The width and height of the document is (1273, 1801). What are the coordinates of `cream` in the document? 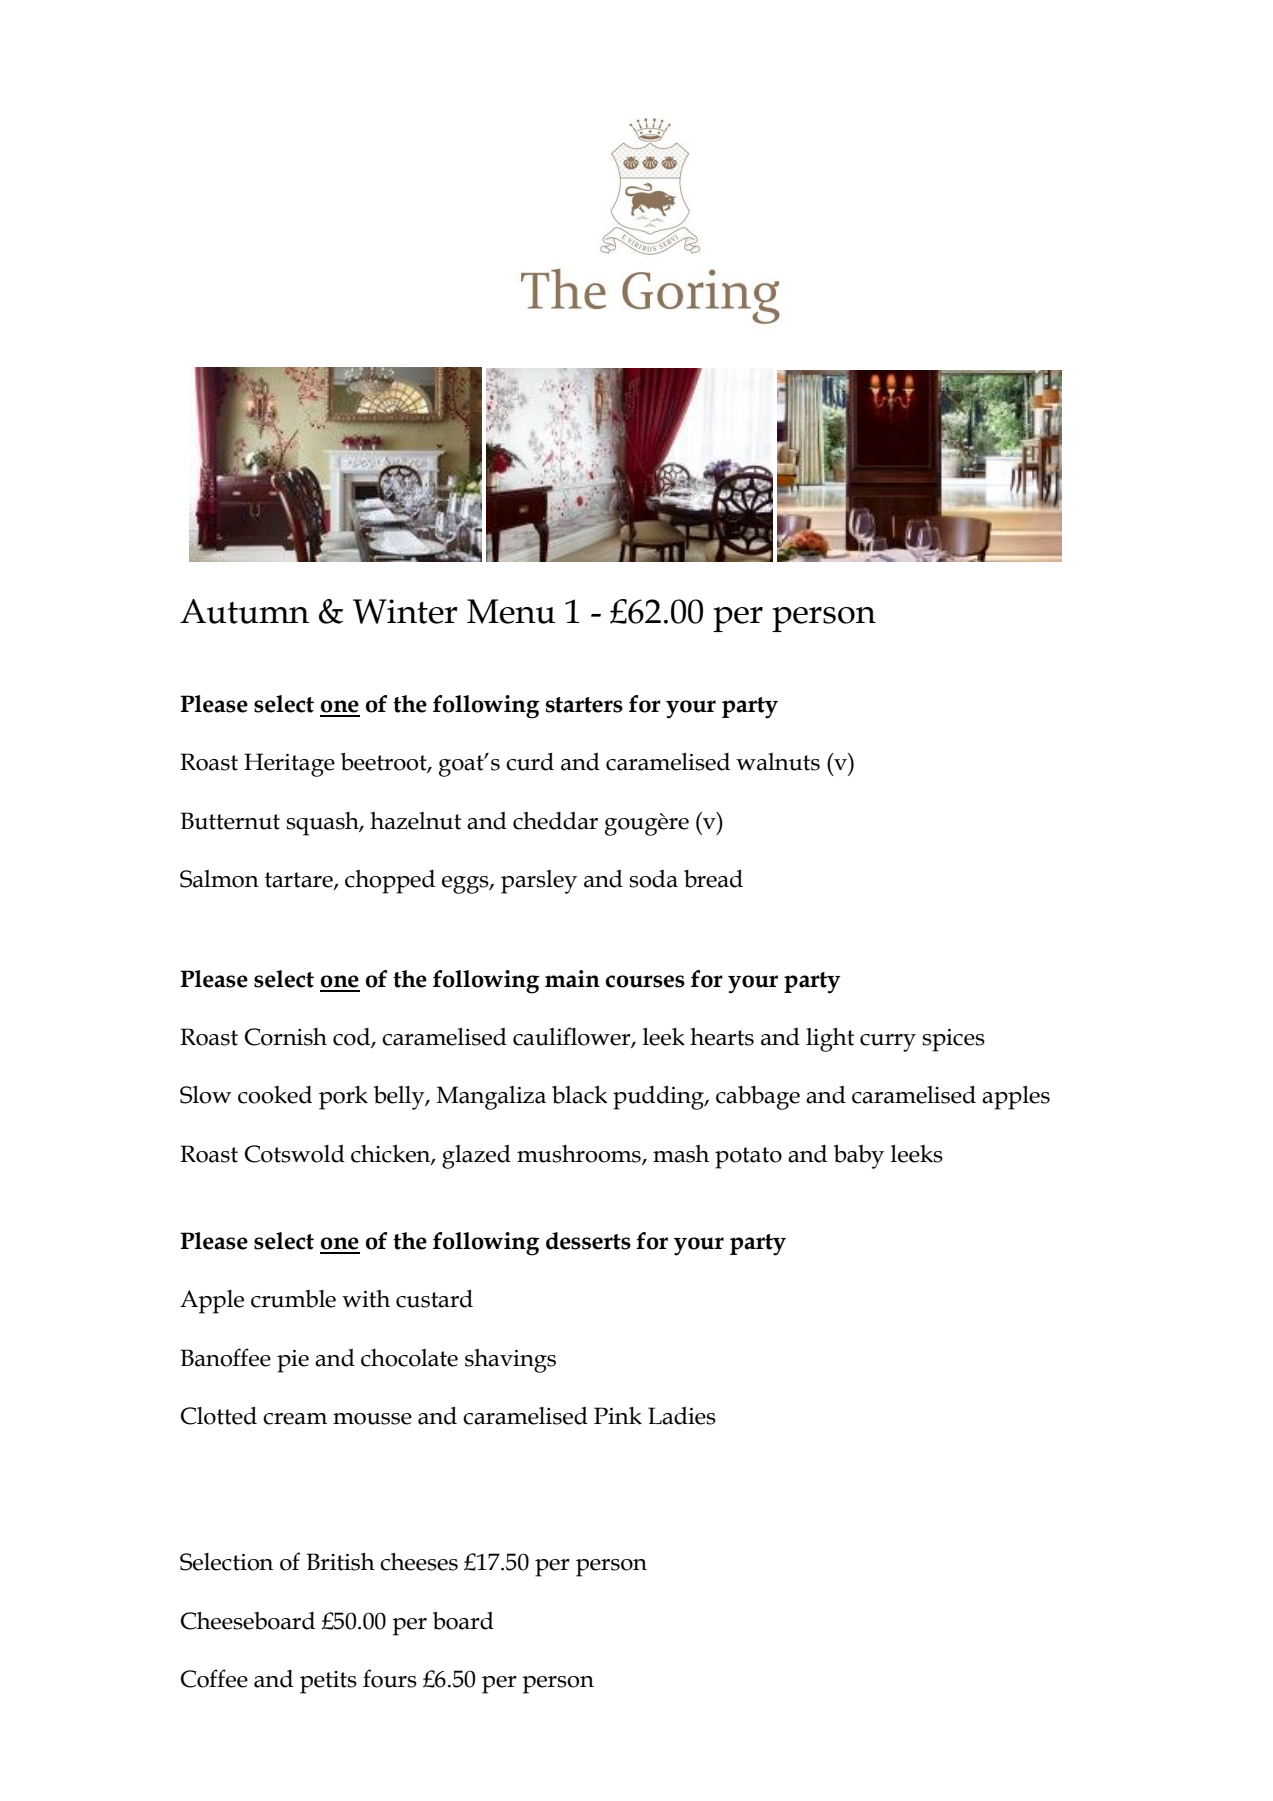 It's located at (295, 1419).
